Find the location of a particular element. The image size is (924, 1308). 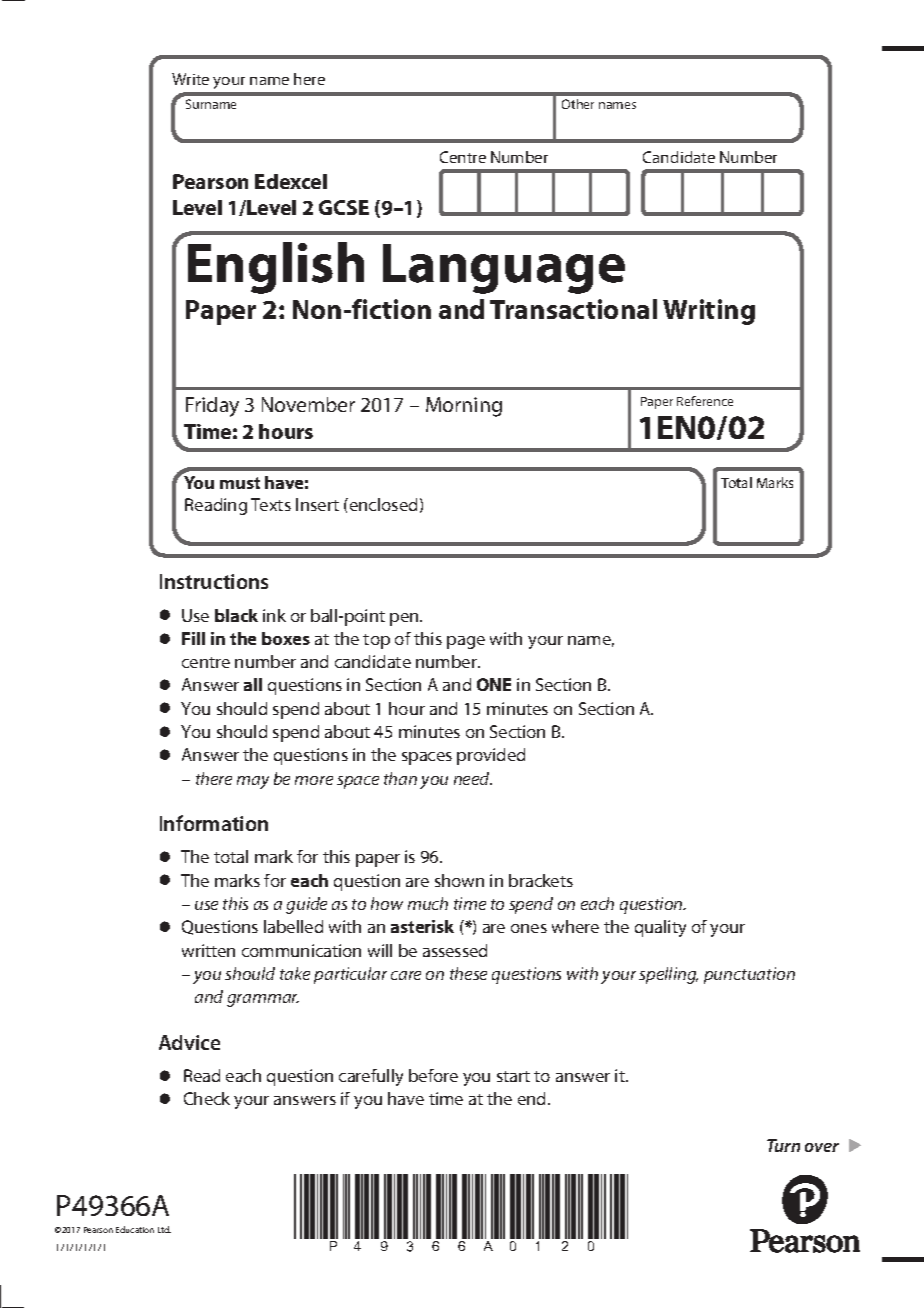

Write is located at coordinates (190, 79).
